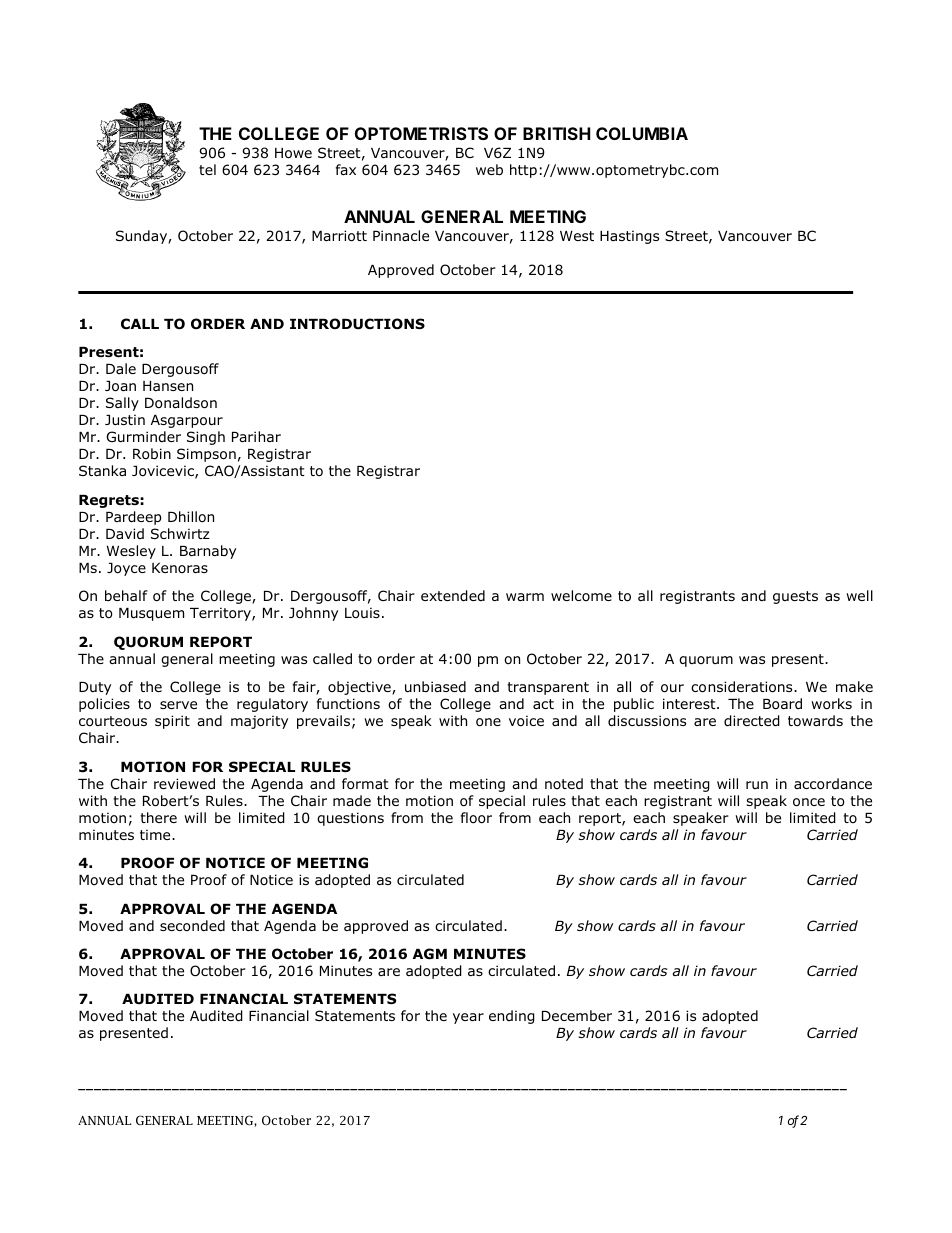 The width and height of the screenshot is (952, 1233). What do you see at coordinates (207, 169) in the screenshot?
I see `tel` at bounding box center [207, 169].
